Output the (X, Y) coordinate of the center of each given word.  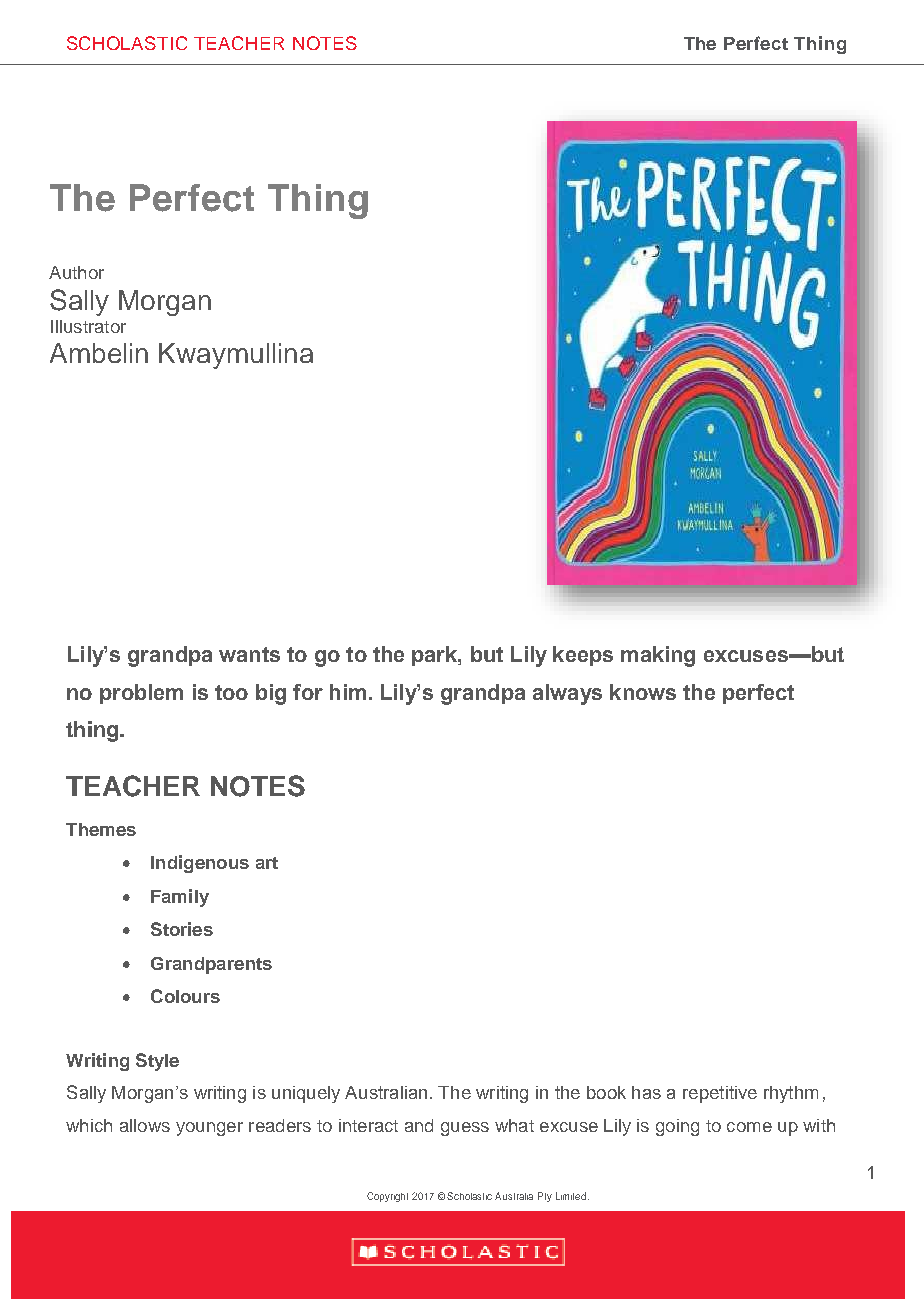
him (348, 692)
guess (465, 1129)
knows (643, 692)
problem (141, 694)
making (658, 656)
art (267, 863)
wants (249, 654)
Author (76, 272)
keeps (583, 656)
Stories (182, 929)
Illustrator (88, 326)
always (567, 694)
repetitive (720, 1094)
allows (145, 1125)
